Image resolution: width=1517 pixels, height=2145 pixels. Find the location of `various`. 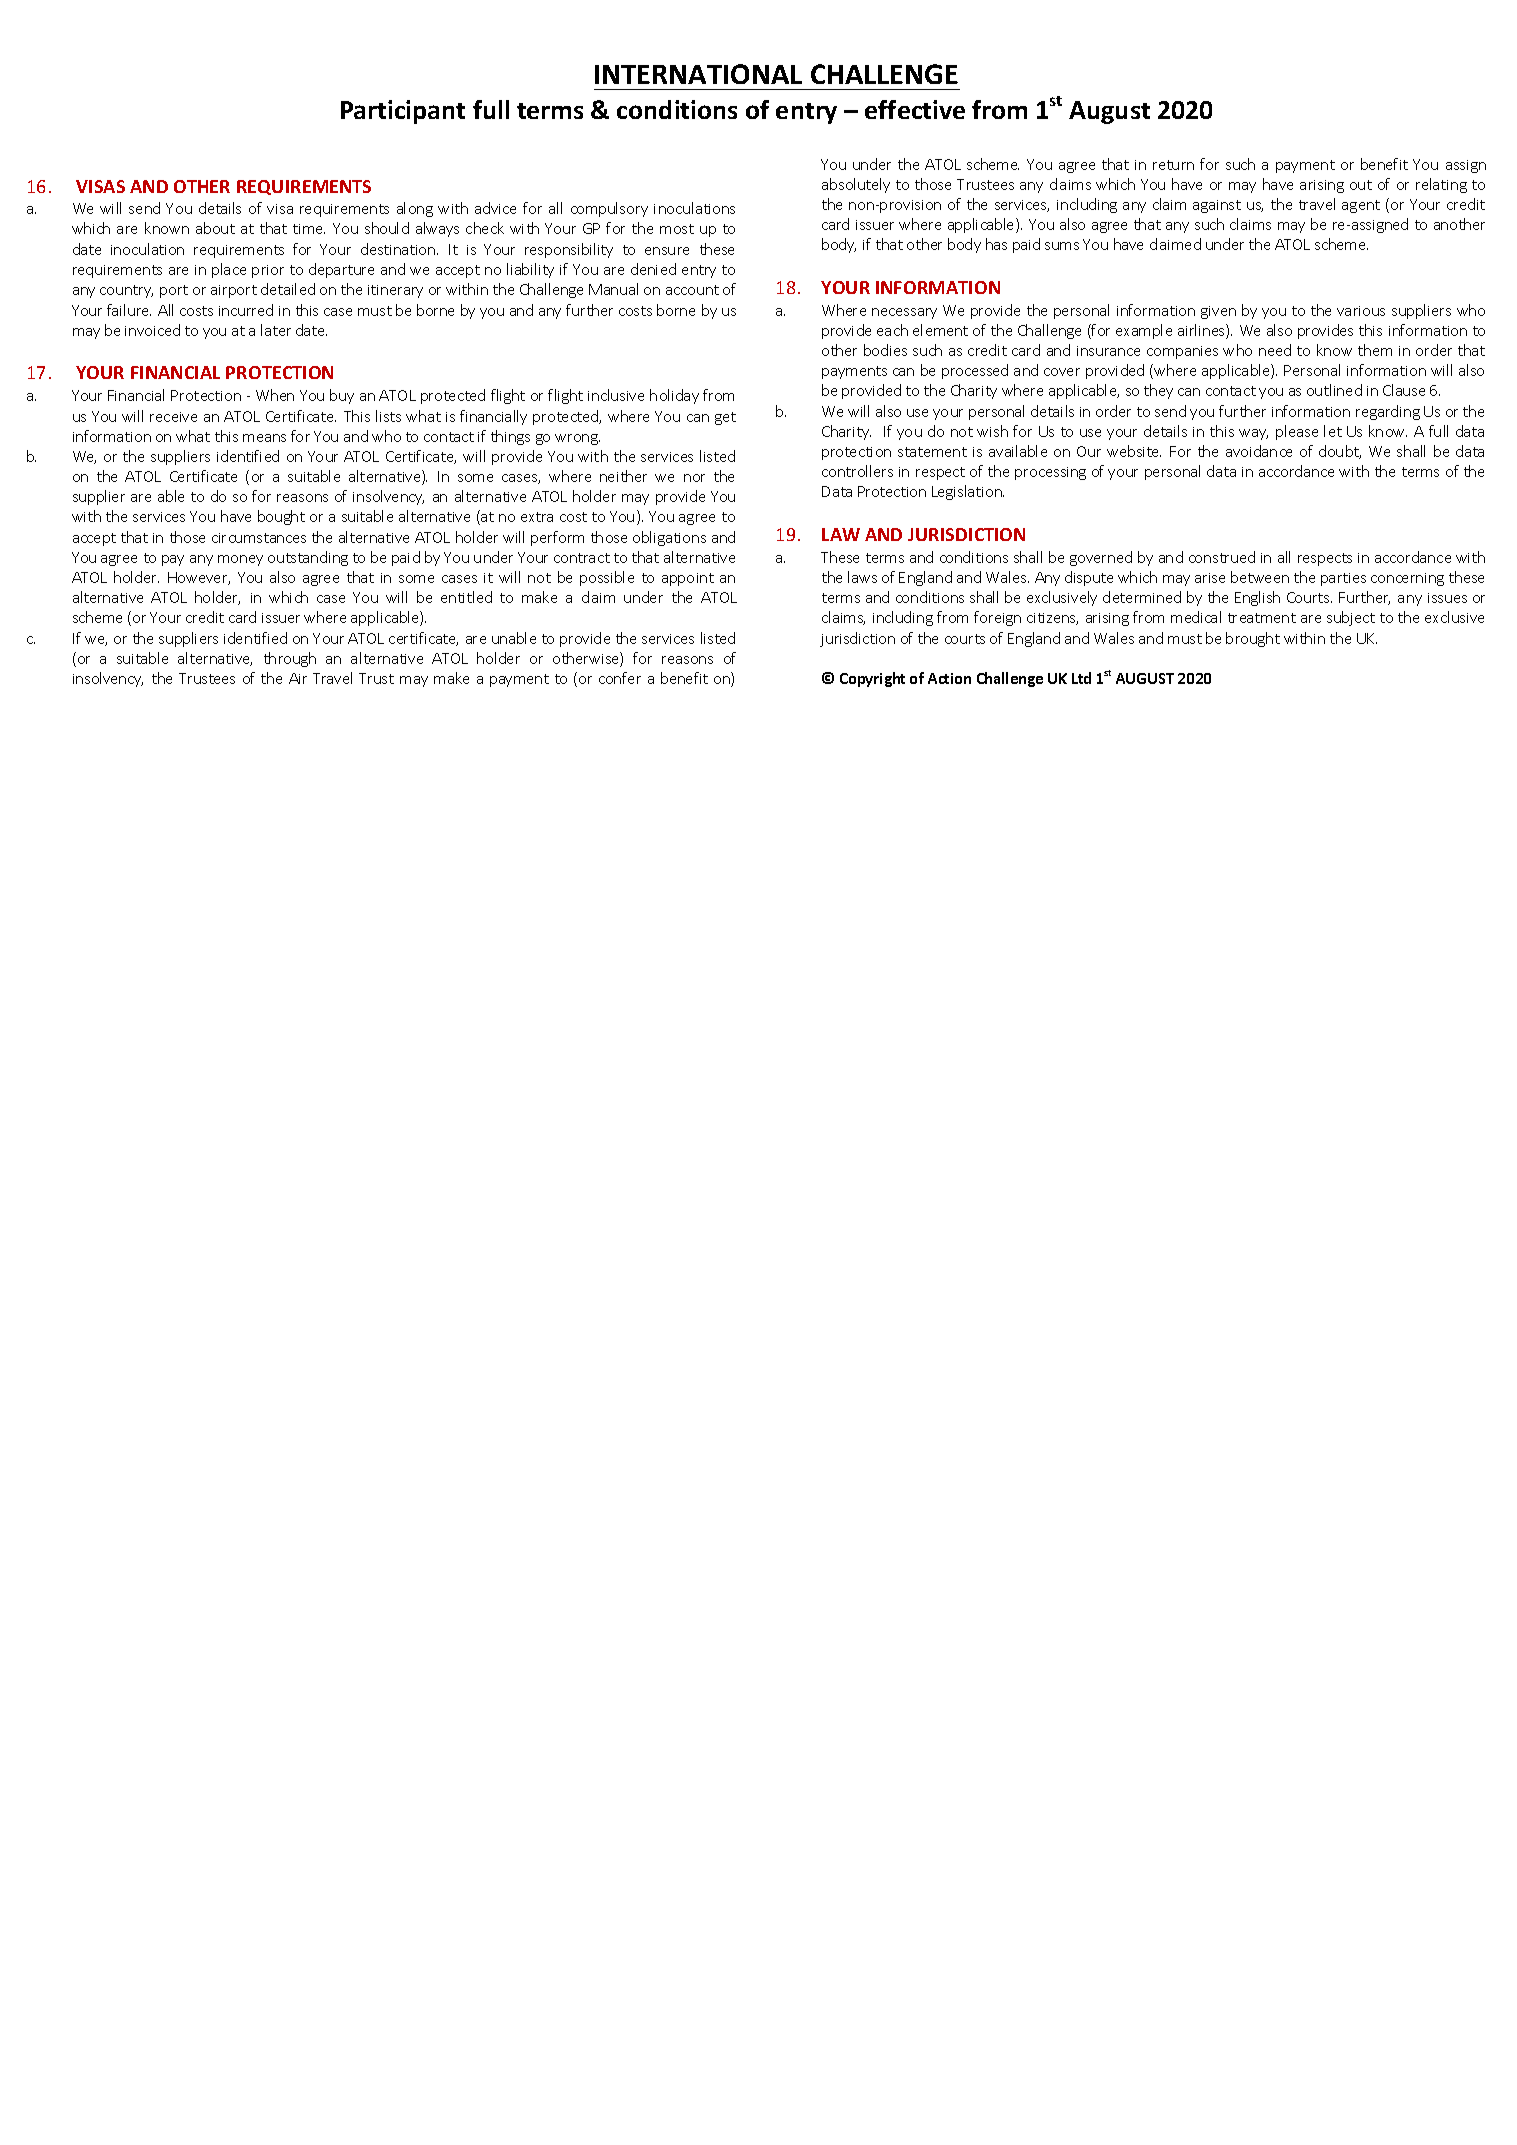

various is located at coordinates (1361, 311).
